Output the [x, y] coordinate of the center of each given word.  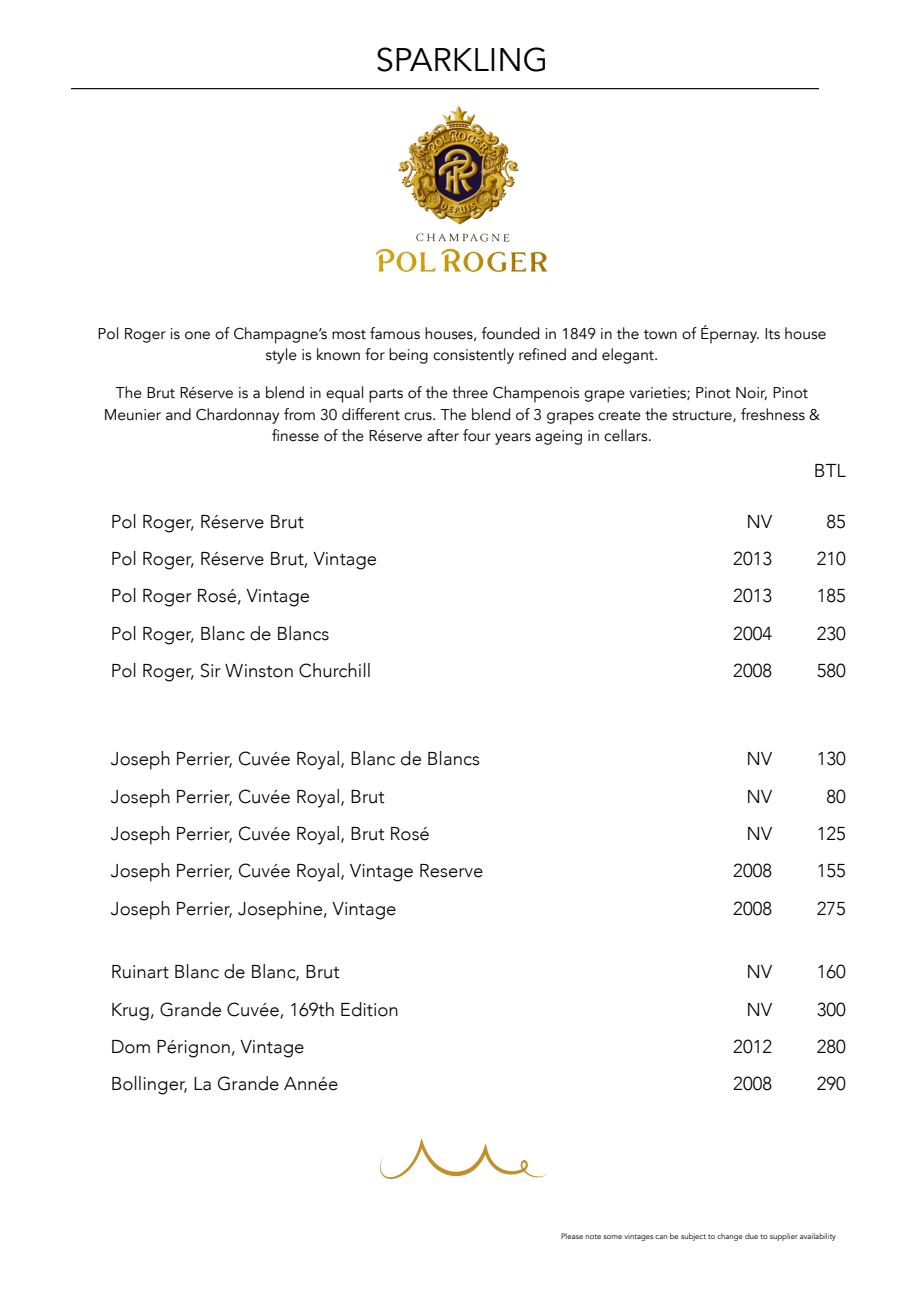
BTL [830, 470]
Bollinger [149, 1085]
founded [510, 333]
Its [772, 334]
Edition [369, 1009]
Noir [751, 393]
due [751, 1236]
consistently [473, 356]
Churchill [334, 670]
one [197, 335]
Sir [210, 670]
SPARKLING [461, 59]
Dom [131, 1047]
